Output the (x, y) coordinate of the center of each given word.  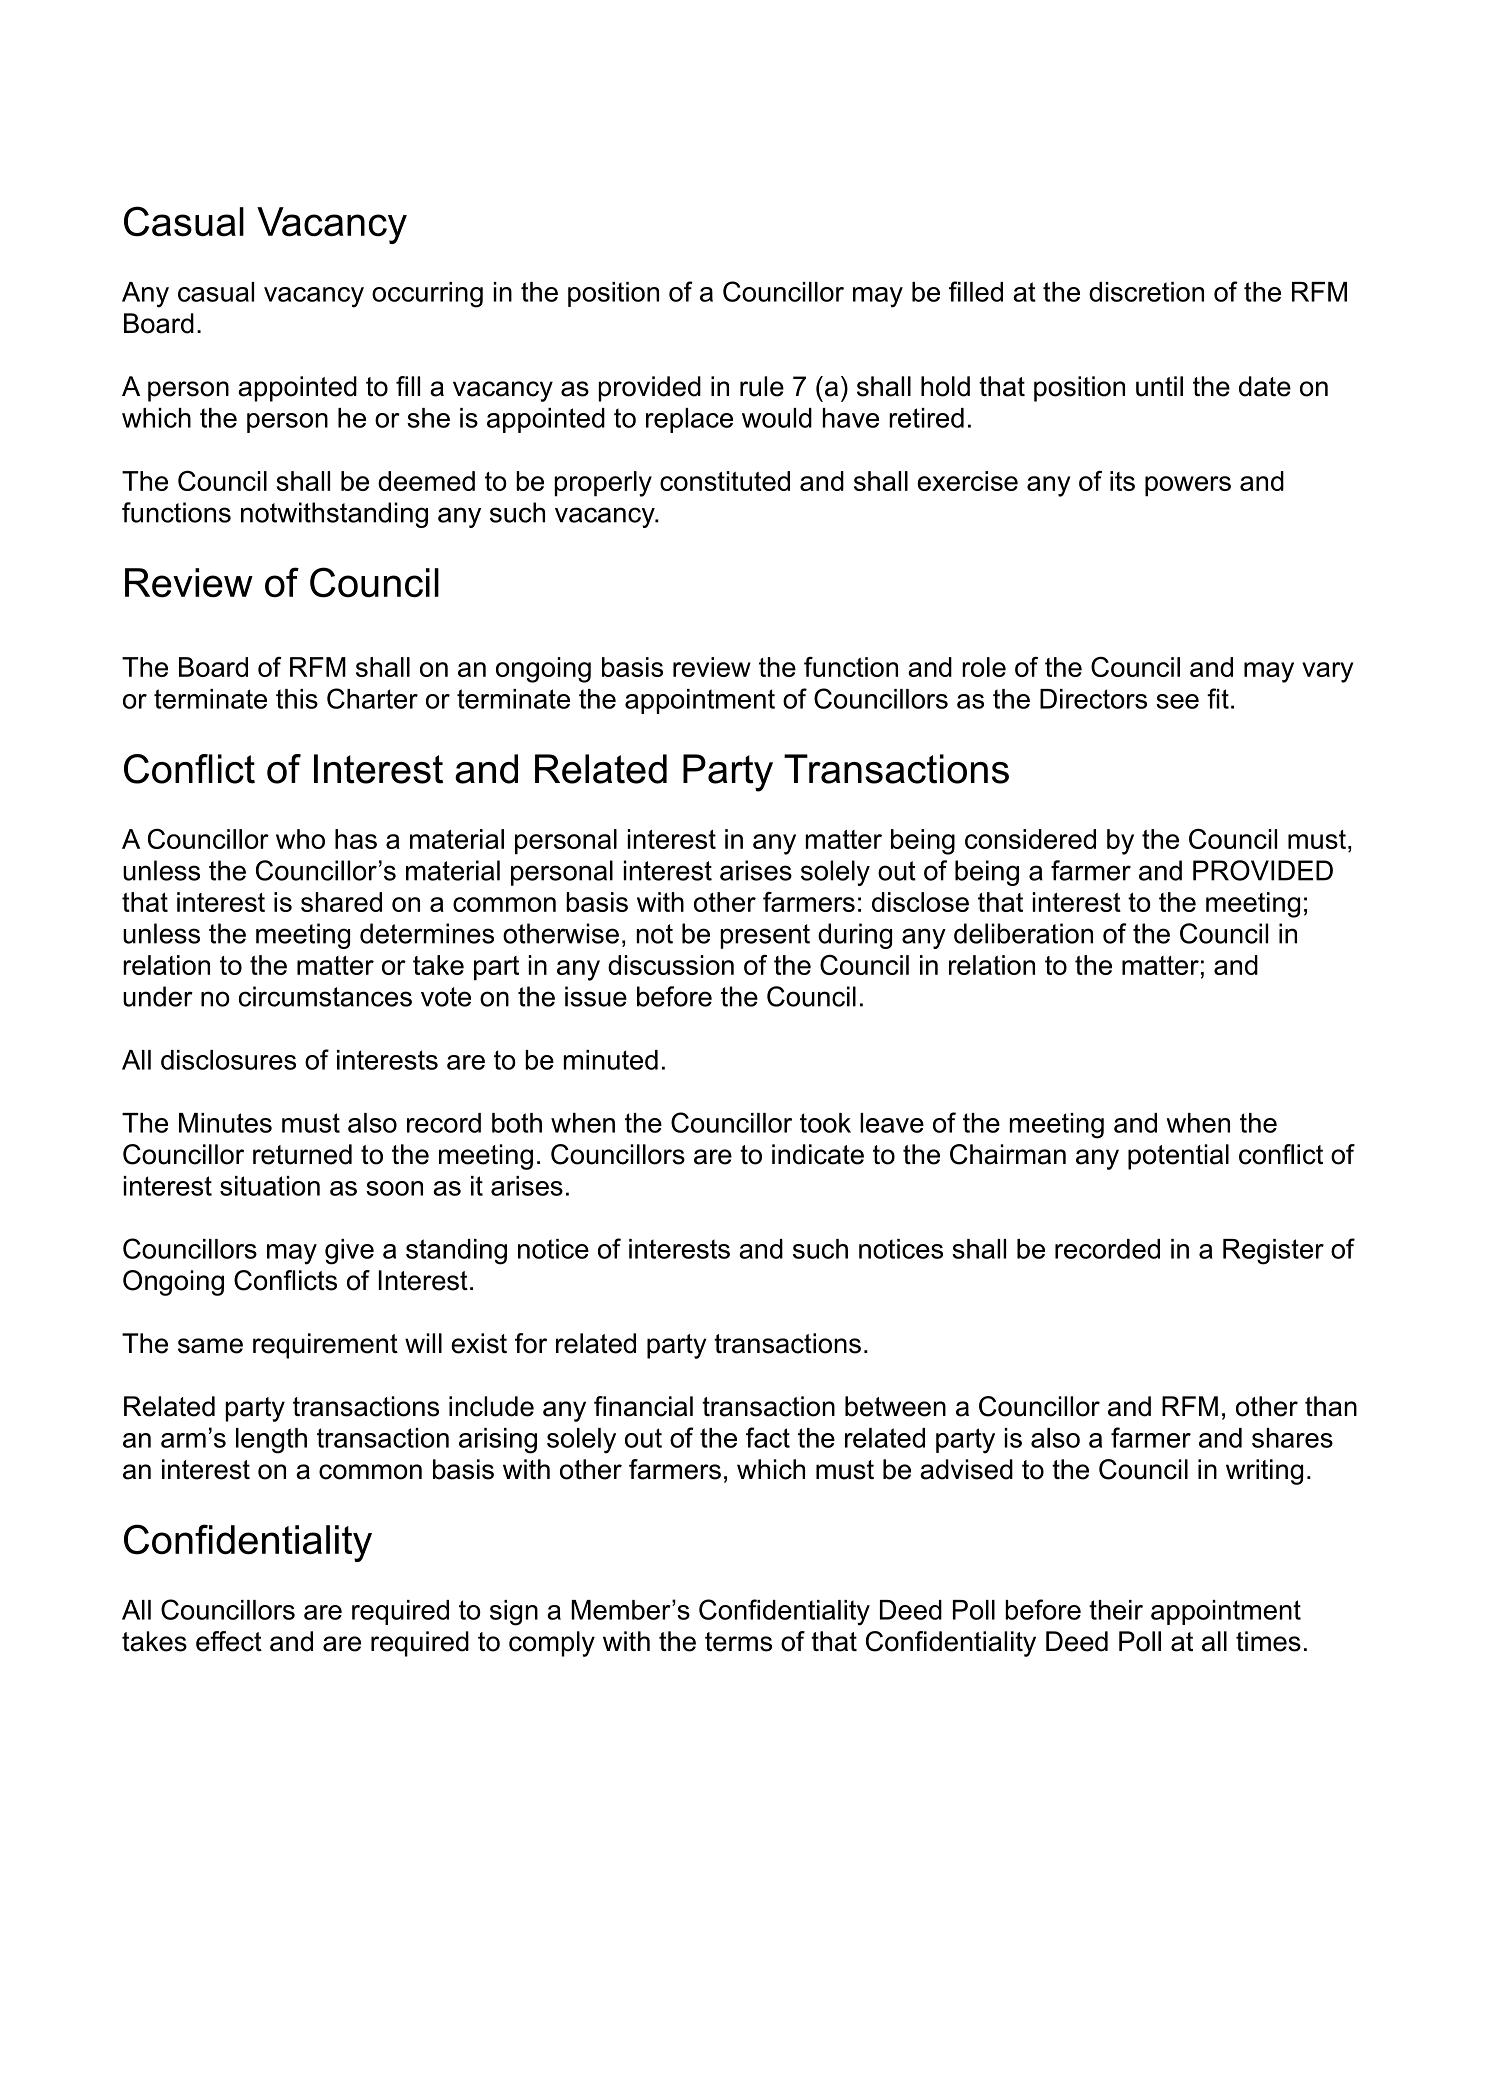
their (1116, 1610)
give (349, 1252)
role (984, 667)
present (765, 936)
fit (1218, 698)
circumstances (325, 996)
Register (1273, 1252)
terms (738, 1642)
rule (762, 386)
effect (229, 1641)
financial (643, 1406)
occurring (427, 295)
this (297, 699)
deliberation (1023, 933)
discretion (1146, 292)
